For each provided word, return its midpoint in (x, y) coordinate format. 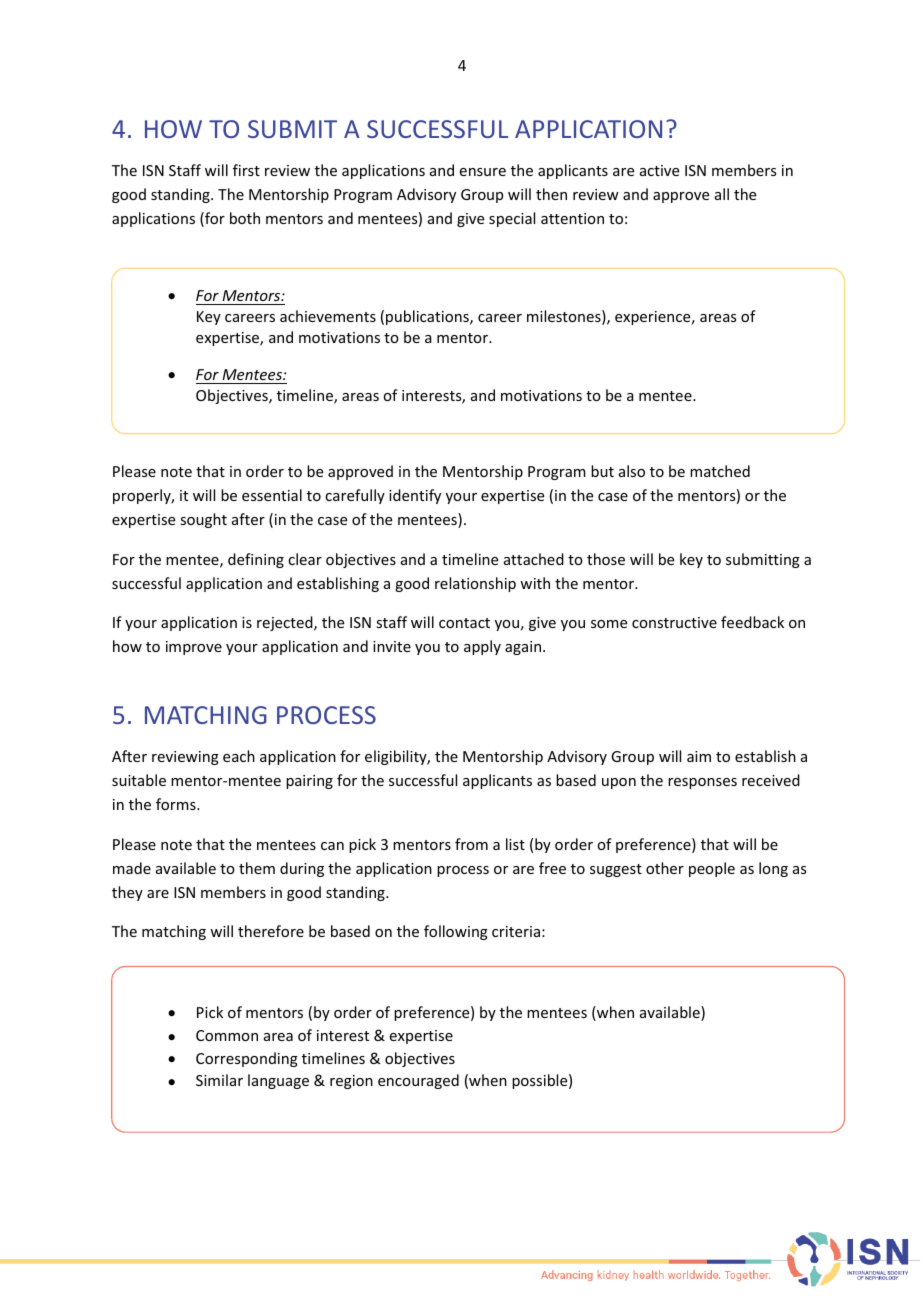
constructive (674, 622)
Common (227, 1035)
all (722, 194)
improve (194, 648)
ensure (483, 172)
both (245, 218)
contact (464, 623)
